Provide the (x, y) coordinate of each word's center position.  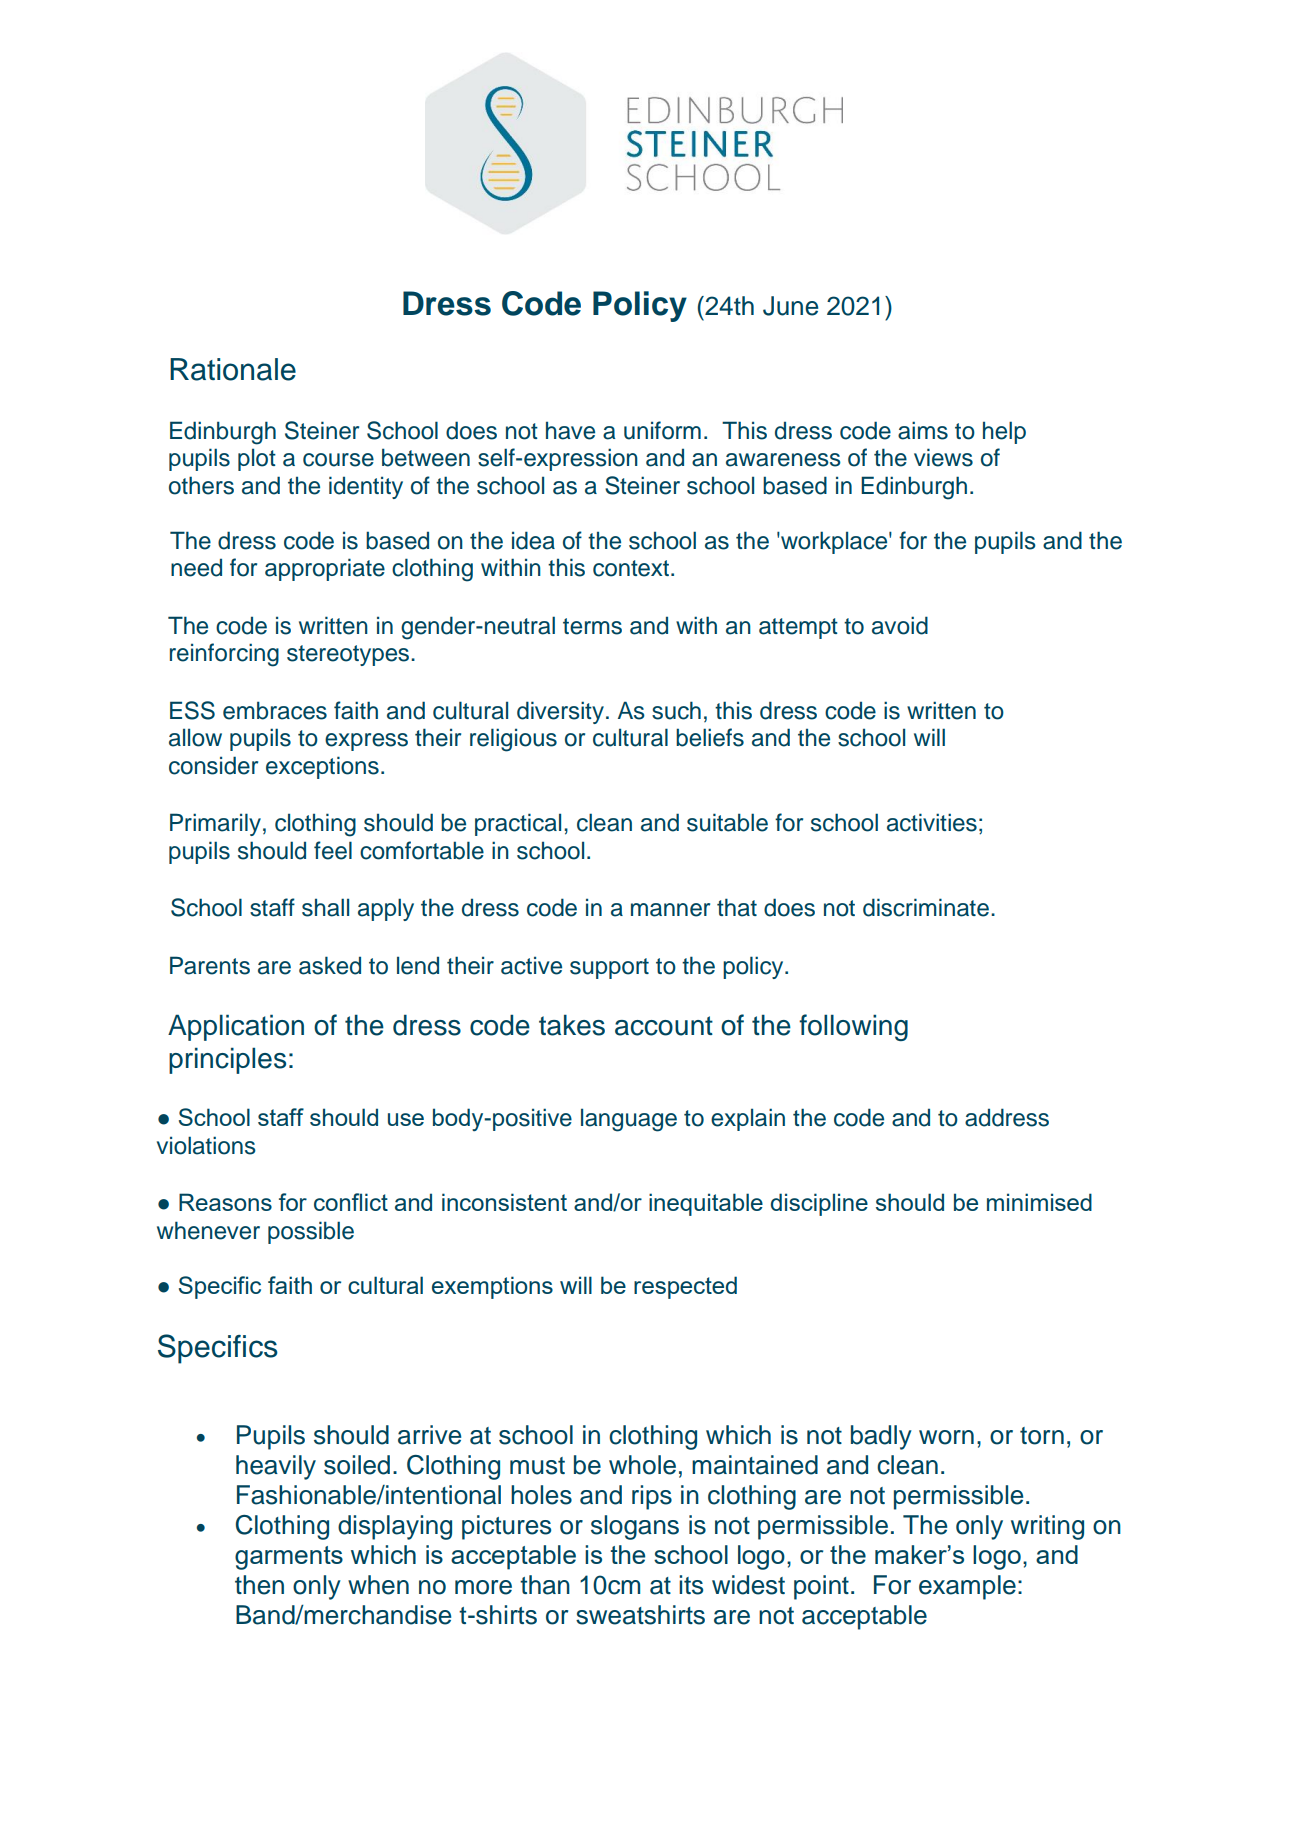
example (967, 1587)
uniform (662, 430)
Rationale (233, 369)
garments (289, 1558)
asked (330, 965)
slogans (635, 1527)
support (609, 968)
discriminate (926, 907)
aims (923, 430)
